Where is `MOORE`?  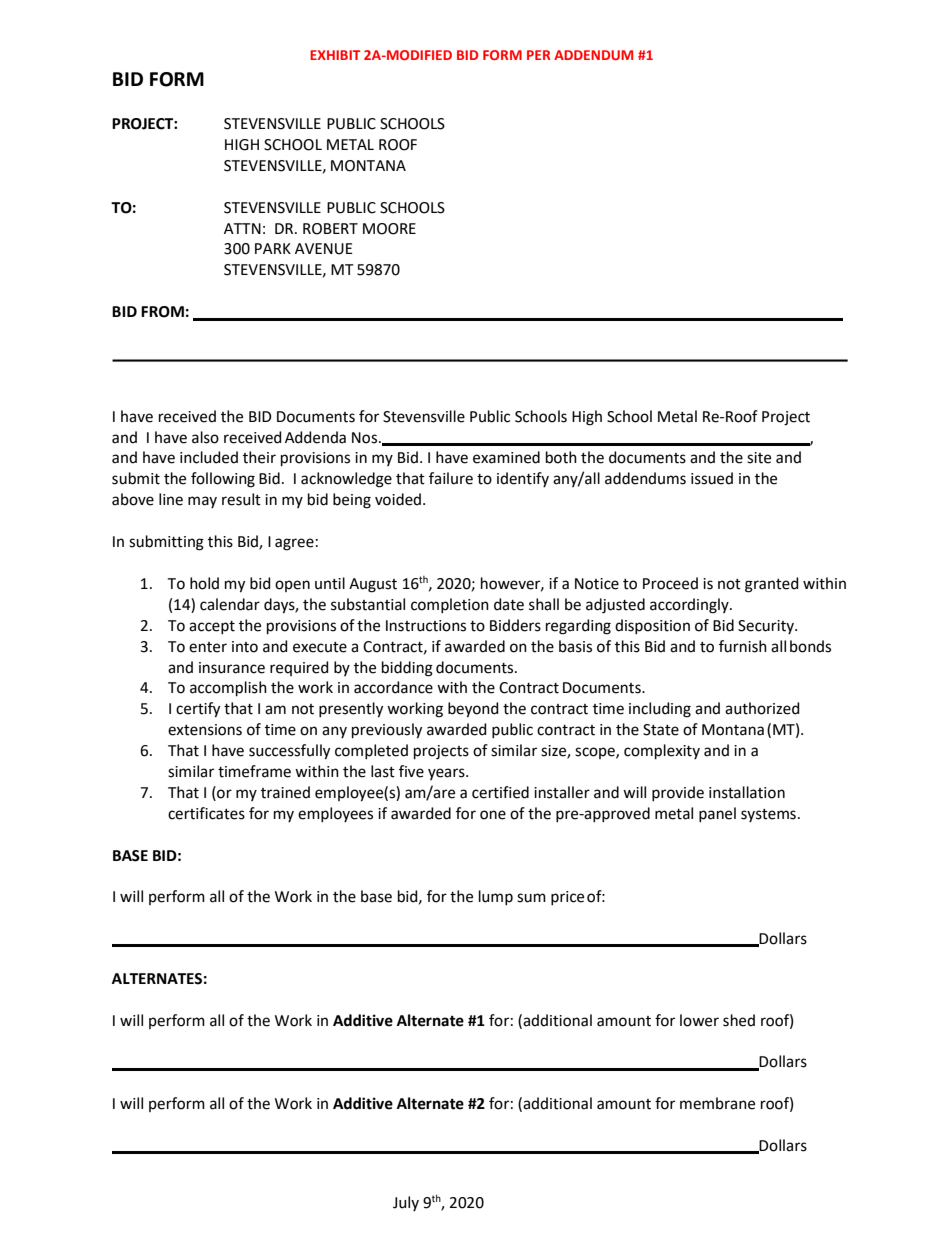 MOORE is located at coordinates (389, 229).
